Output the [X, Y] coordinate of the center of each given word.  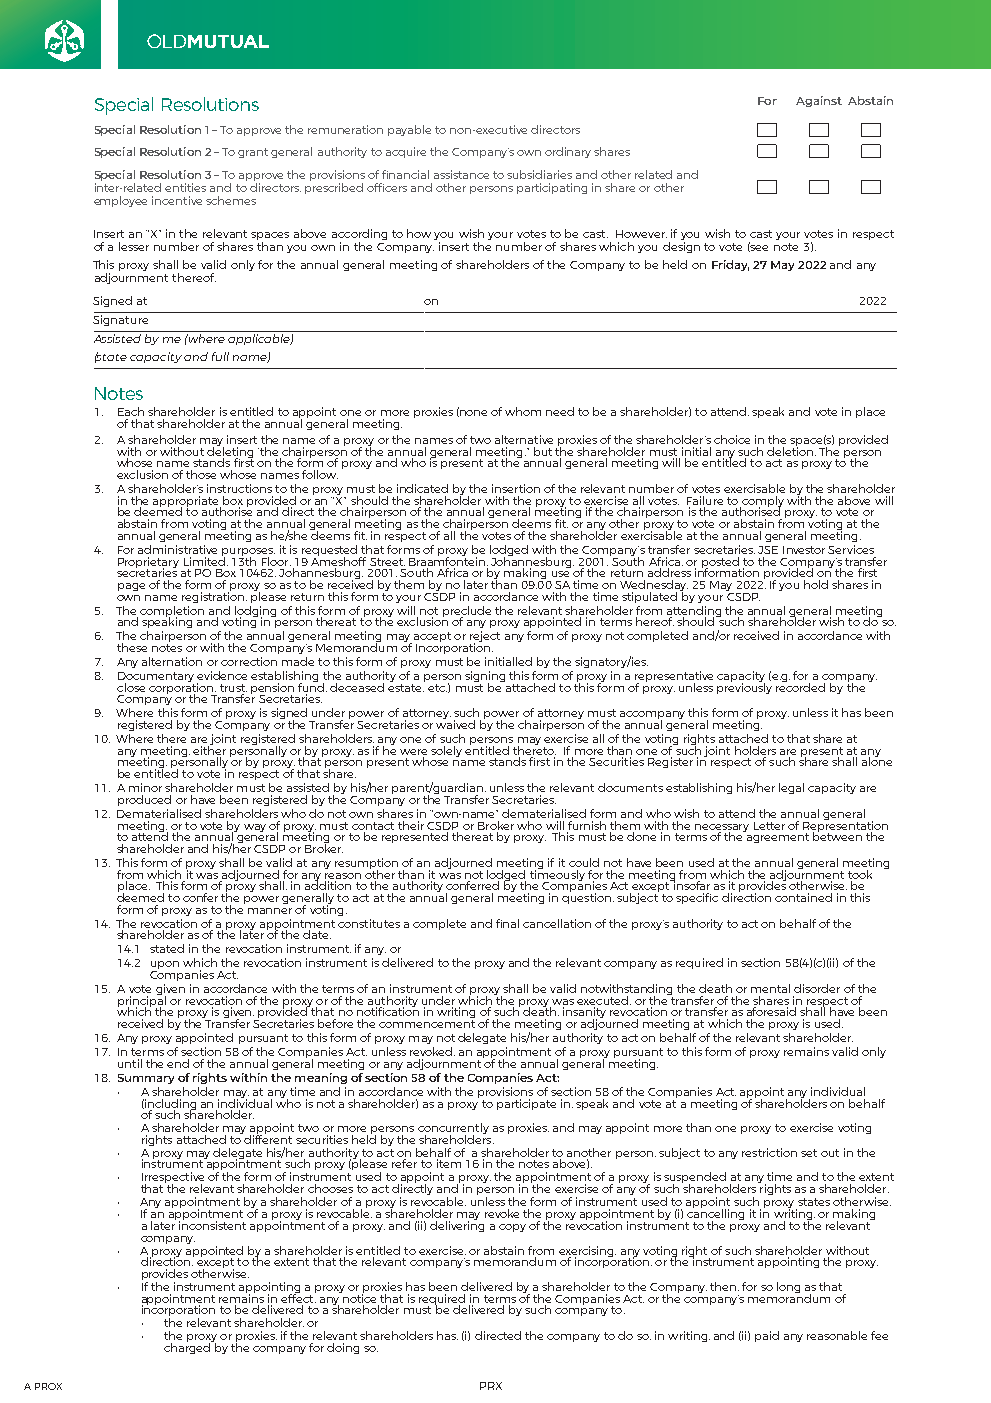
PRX [491, 1386]
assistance [461, 174]
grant [253, 153]
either [209, 749]
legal [791, 788]
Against [819, 101]
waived [455, 723]
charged [188, 1347]
